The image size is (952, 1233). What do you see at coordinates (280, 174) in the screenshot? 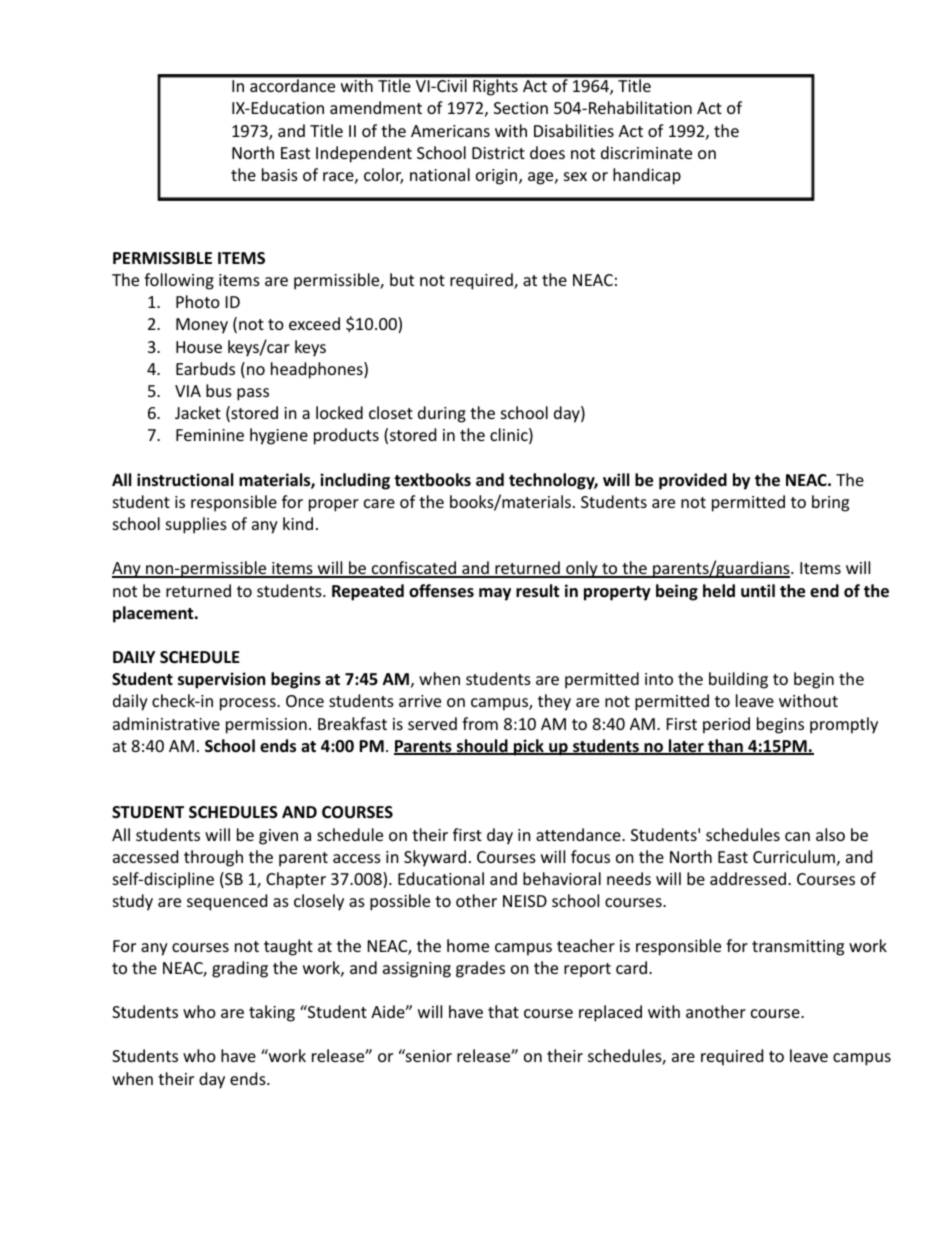
I see `basis` at bounding box center [280, 174].
